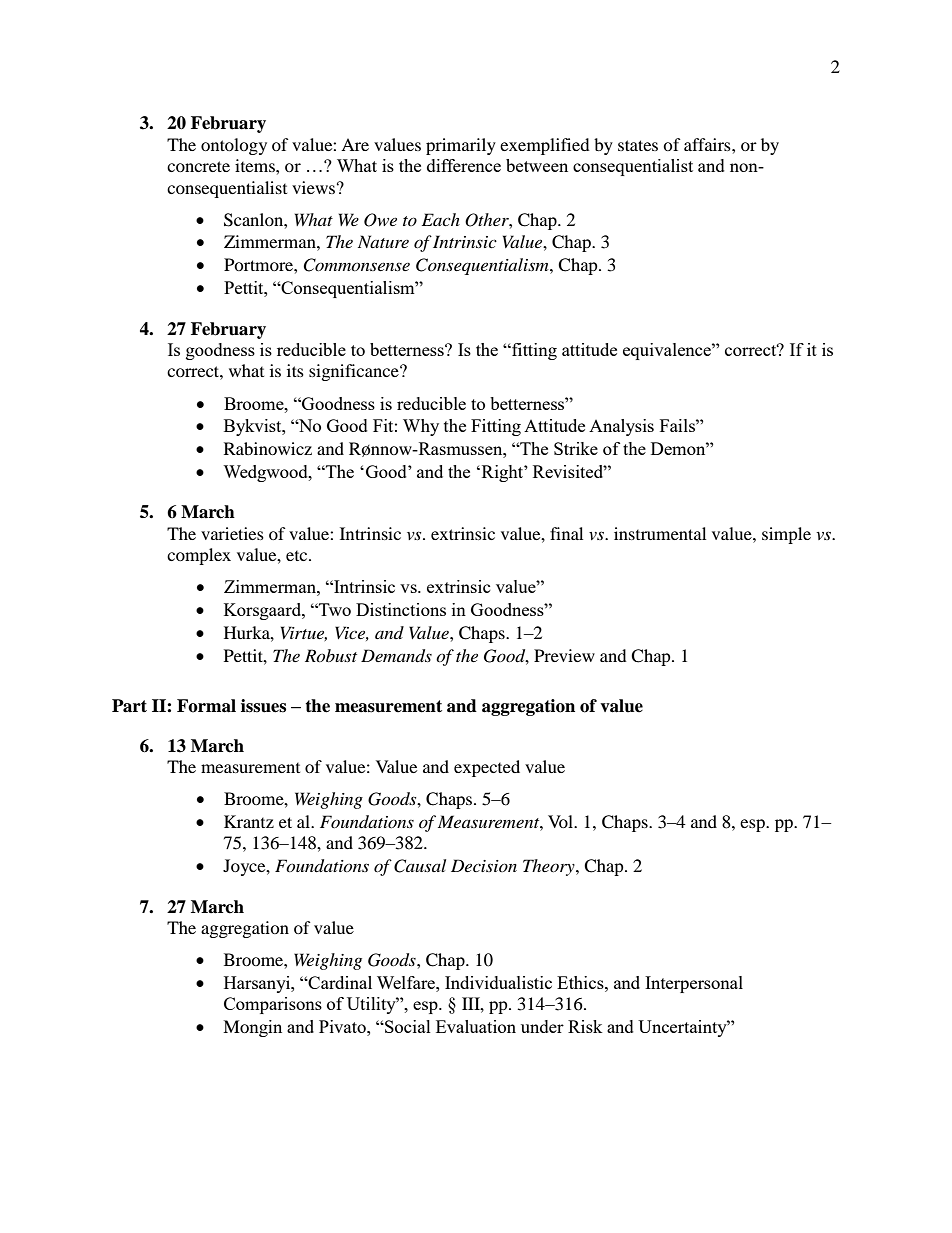  What do you see at coordinates (464, 165) in the page?
I see `difference` at bounding box center [464, 165].
